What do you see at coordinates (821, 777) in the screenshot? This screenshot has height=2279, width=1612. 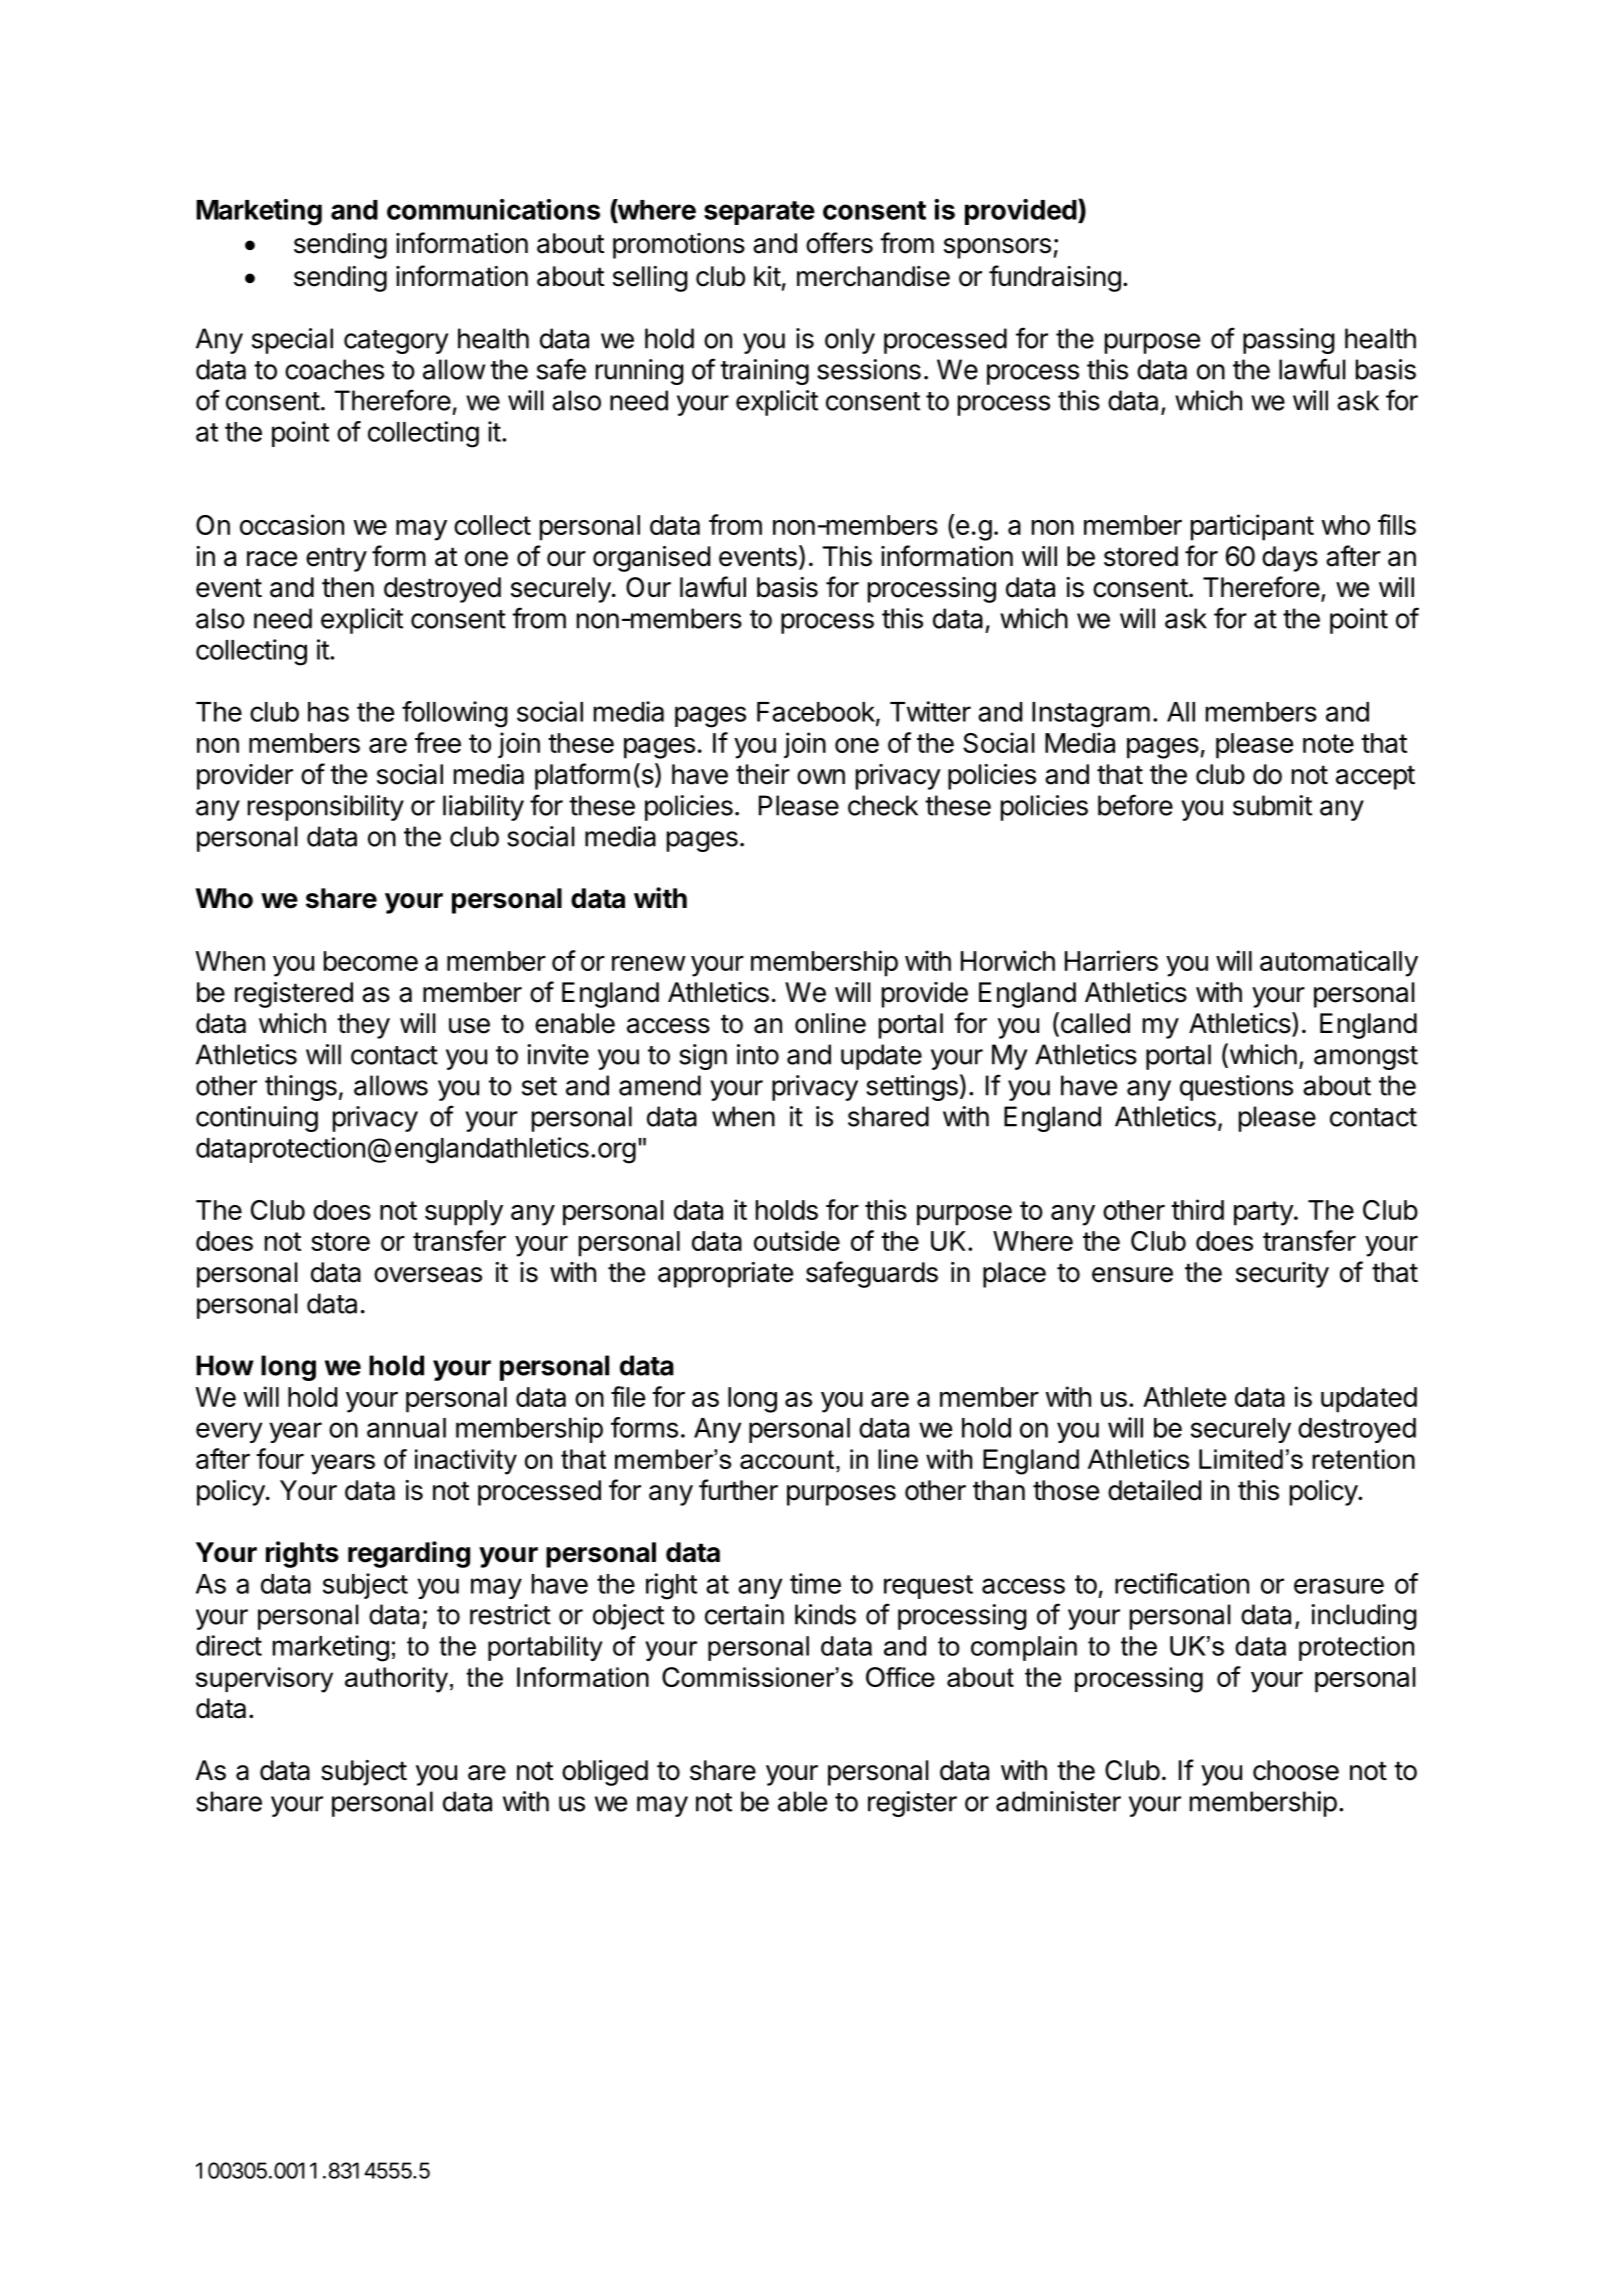 I see `own` at bounding box center [821, 777].
